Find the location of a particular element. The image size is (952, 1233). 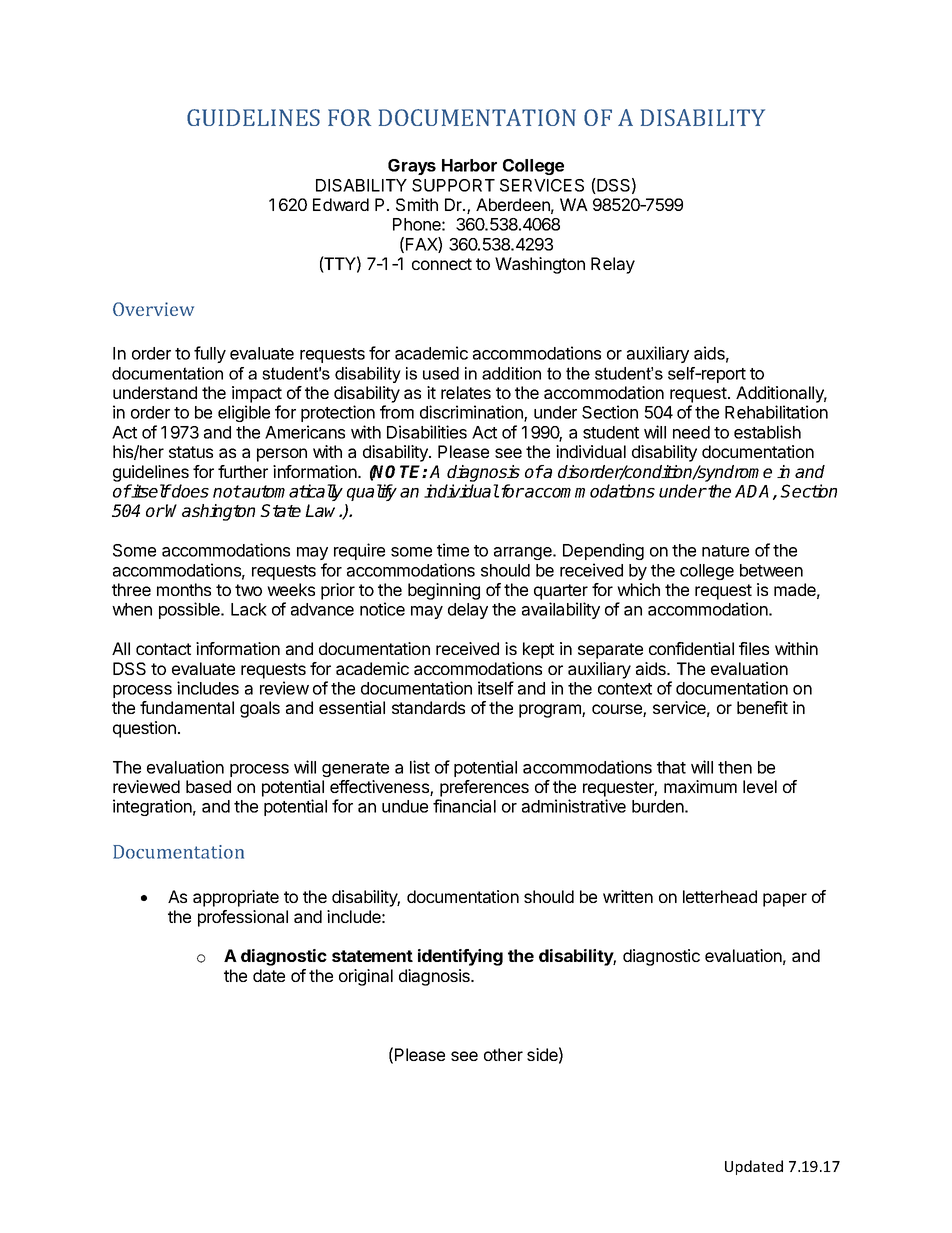

confidential is located at coordinates (691, 648).
